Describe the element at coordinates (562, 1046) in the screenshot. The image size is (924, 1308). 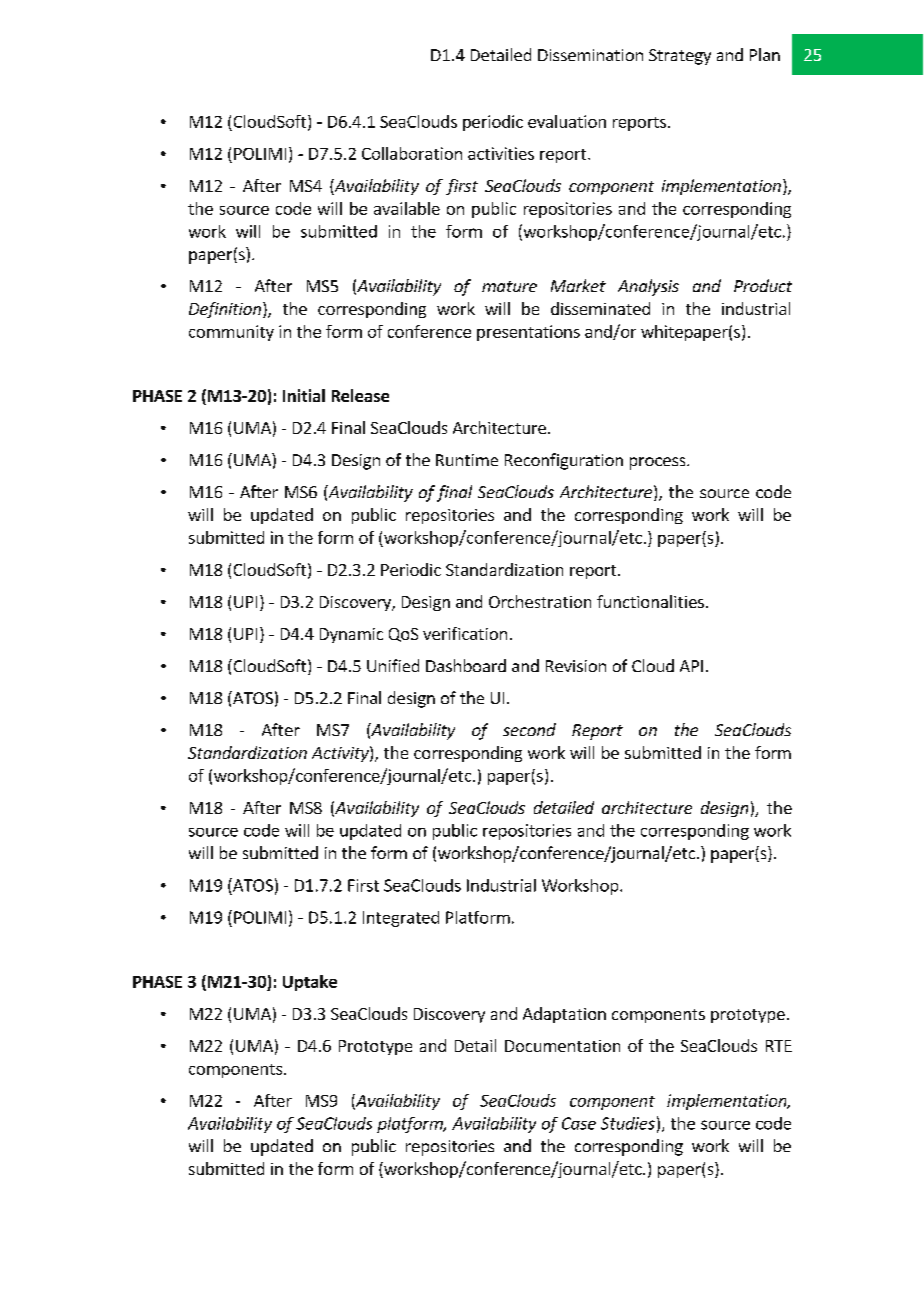
I see `Documentation` at that location.
